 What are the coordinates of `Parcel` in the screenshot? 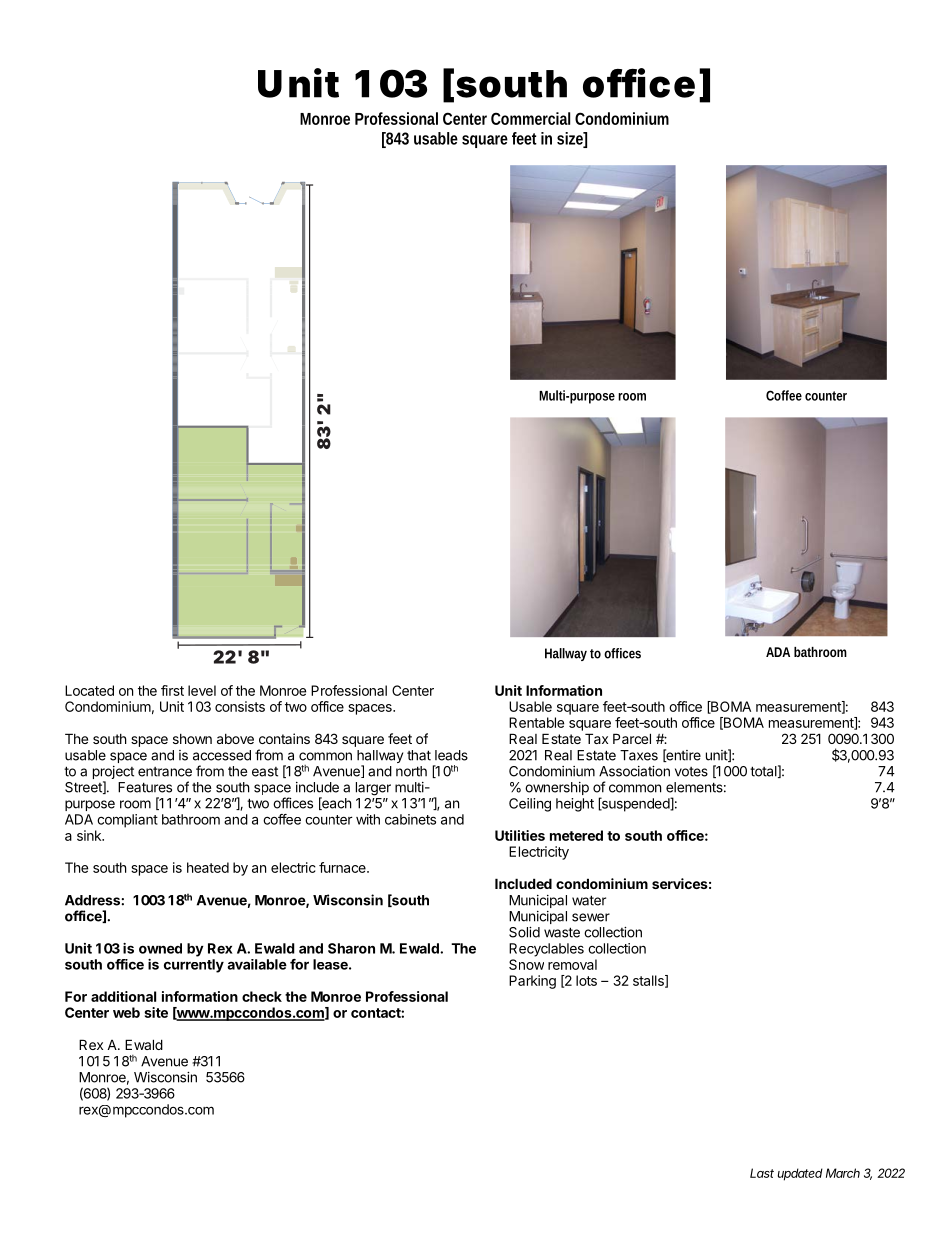 It's located at (632, 738).
